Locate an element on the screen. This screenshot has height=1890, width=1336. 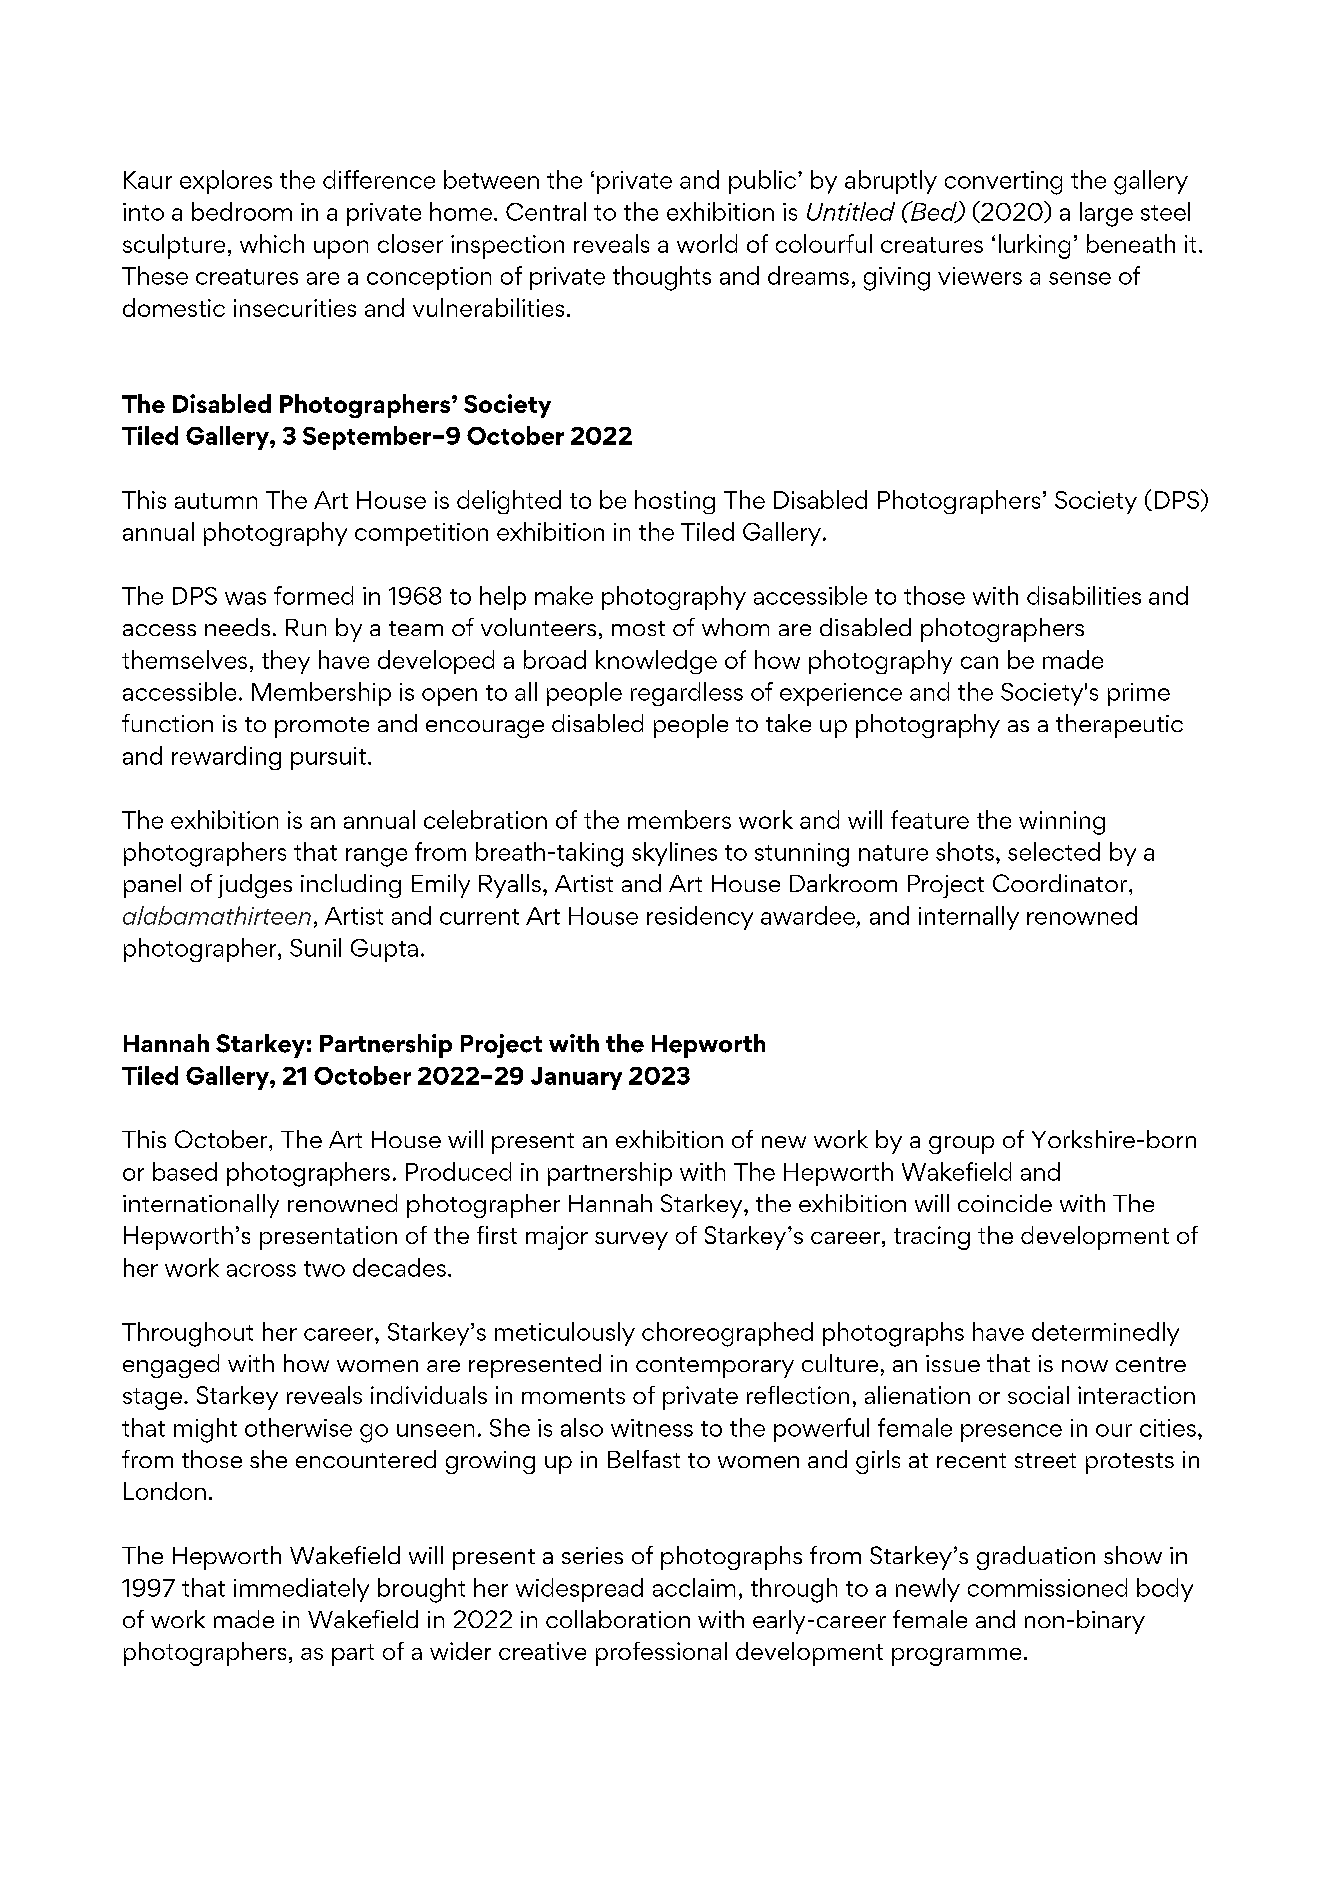
they is located at coordinates (286, 662).
